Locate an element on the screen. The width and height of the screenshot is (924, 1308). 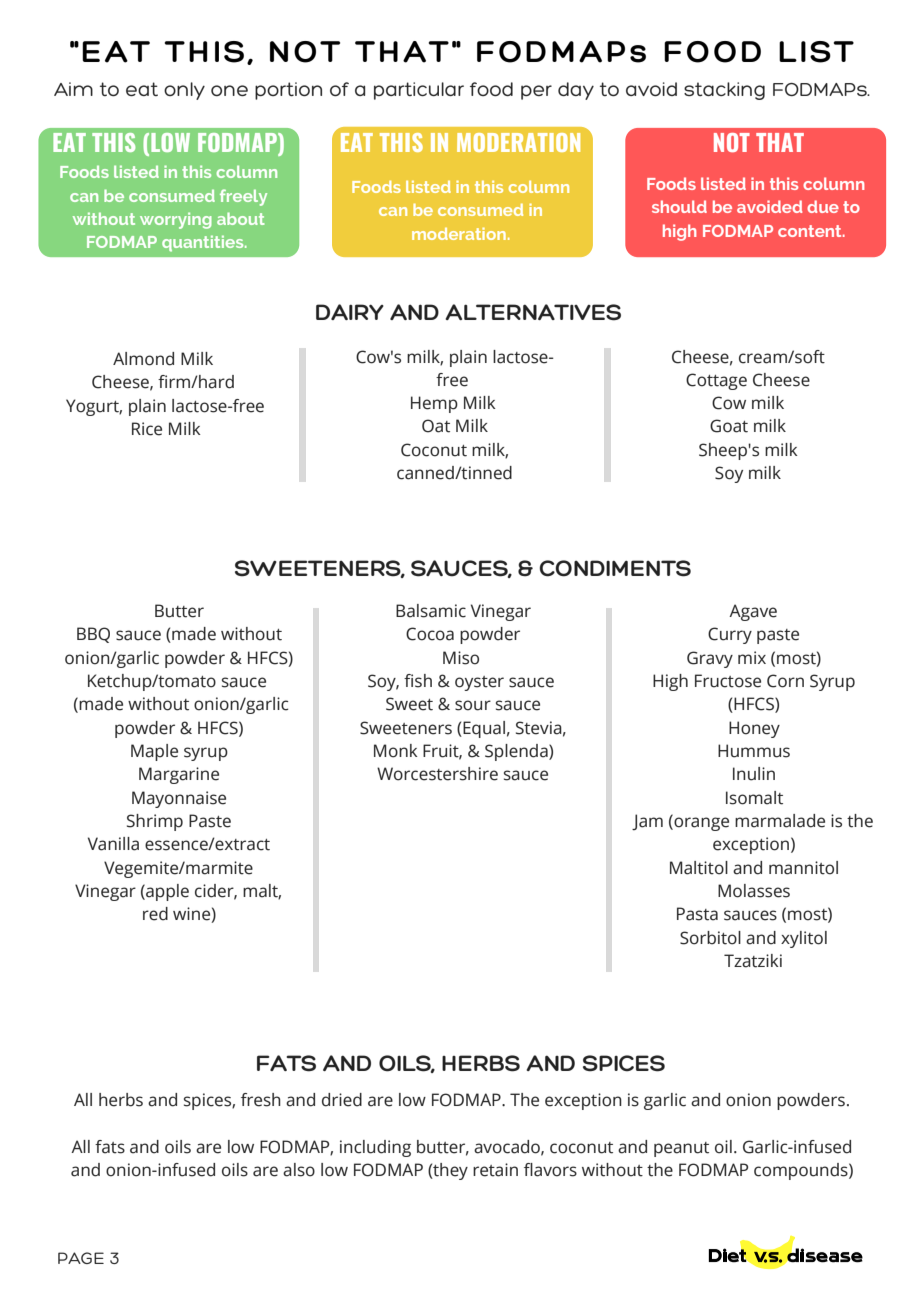
particular is located at coordinates (419, 91).
